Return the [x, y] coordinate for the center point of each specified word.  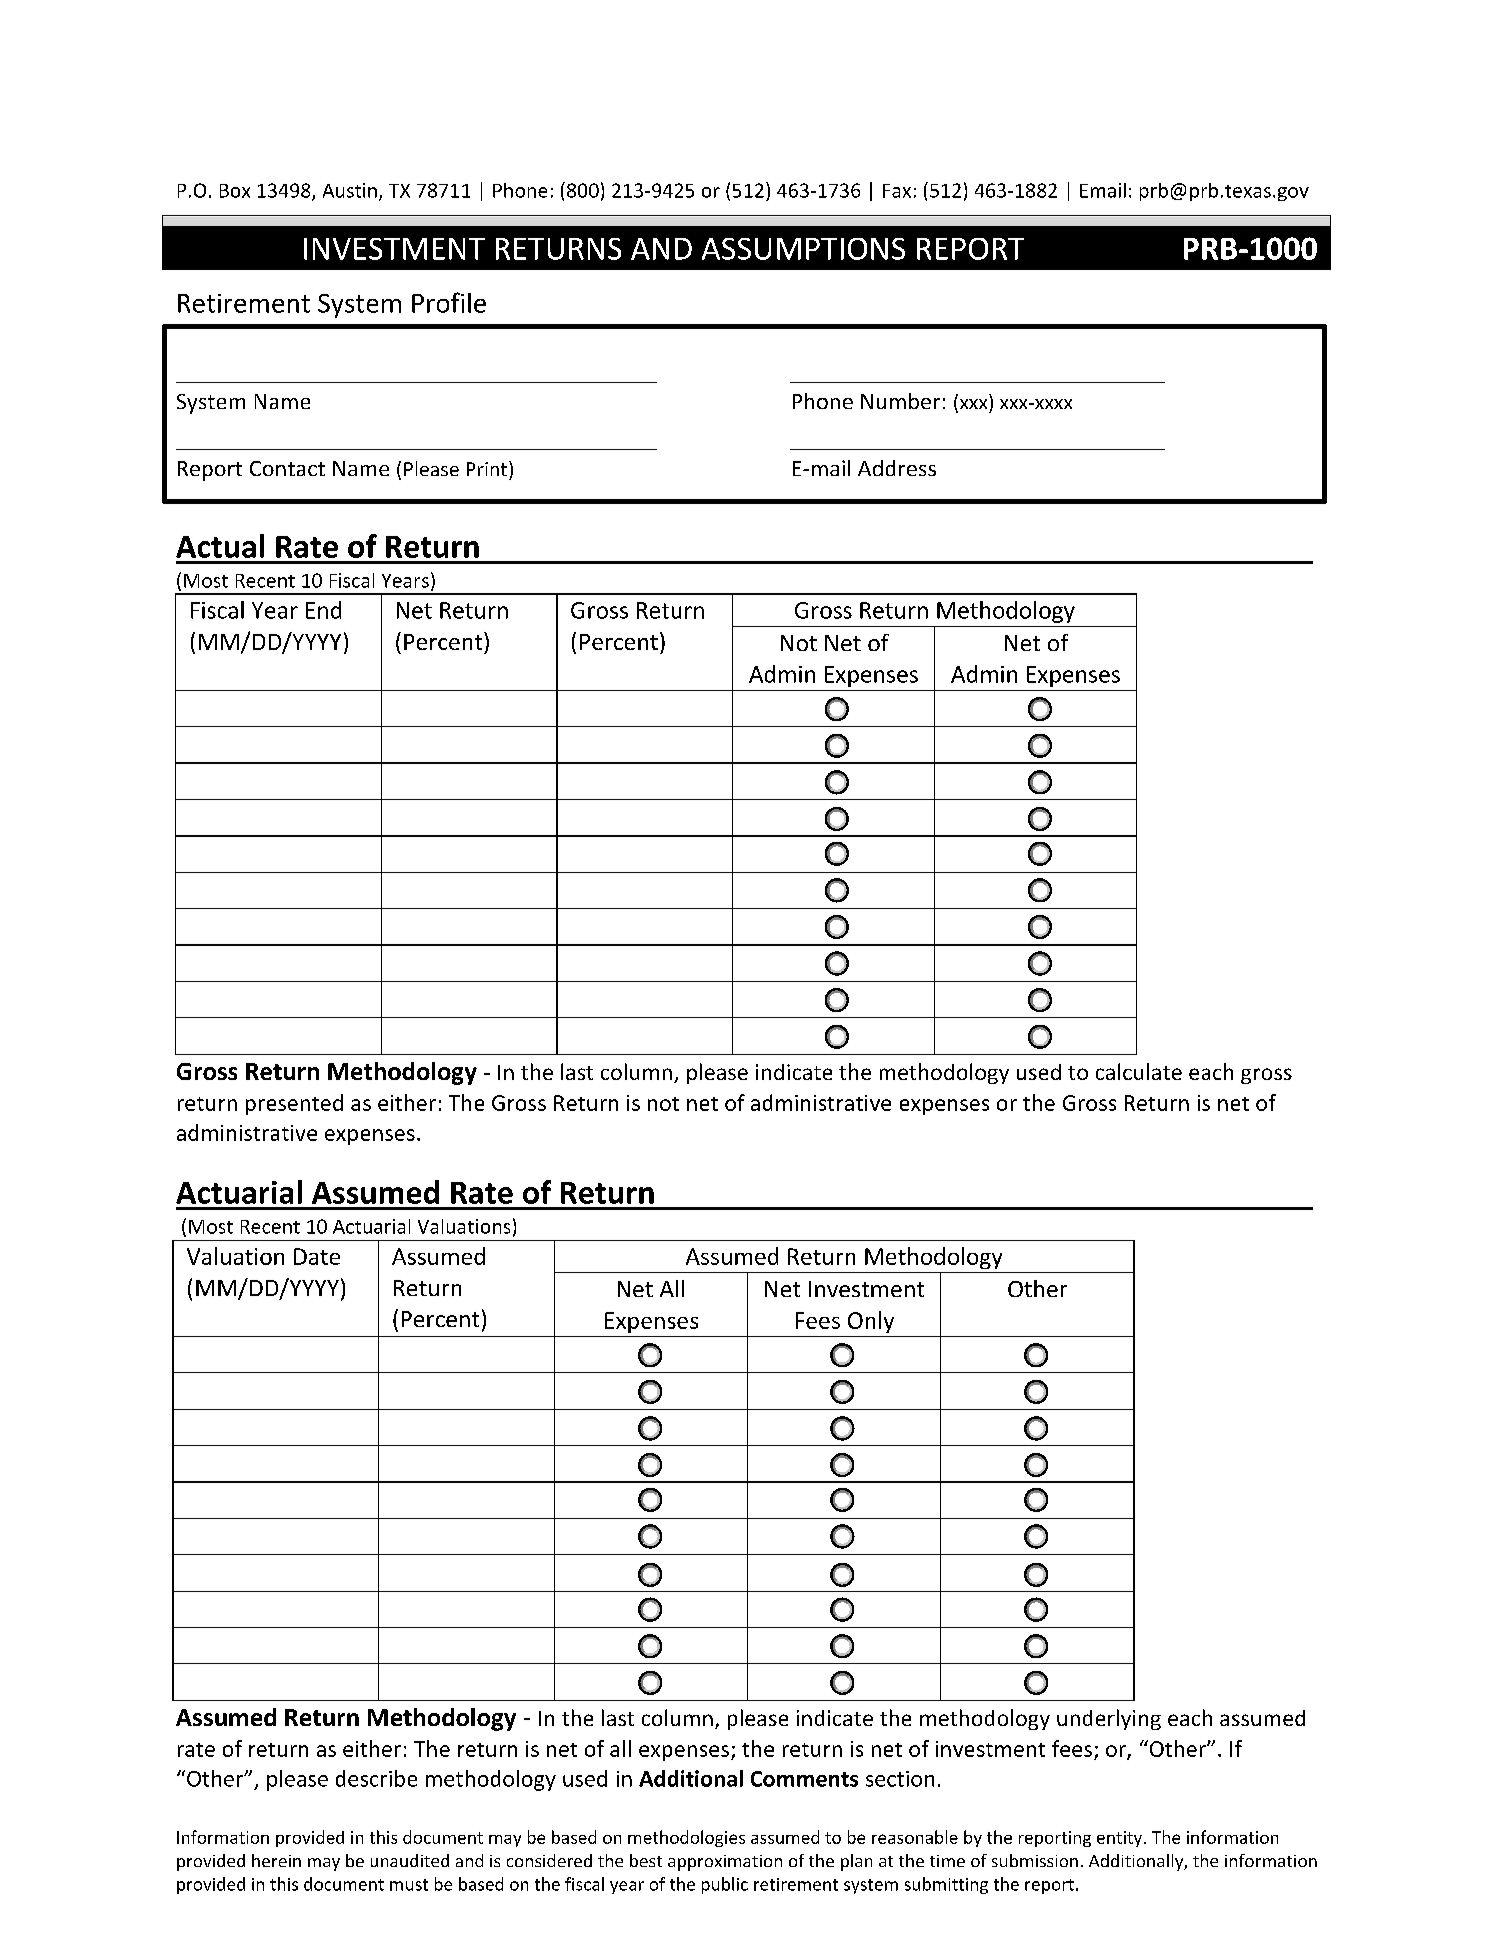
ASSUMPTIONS [803, 249]
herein [276, 1860]
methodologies [686, 1838]
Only [871, 1322]
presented [294, 1104]
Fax [897, 191]
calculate [1139, 1071]
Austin [350, 190]
